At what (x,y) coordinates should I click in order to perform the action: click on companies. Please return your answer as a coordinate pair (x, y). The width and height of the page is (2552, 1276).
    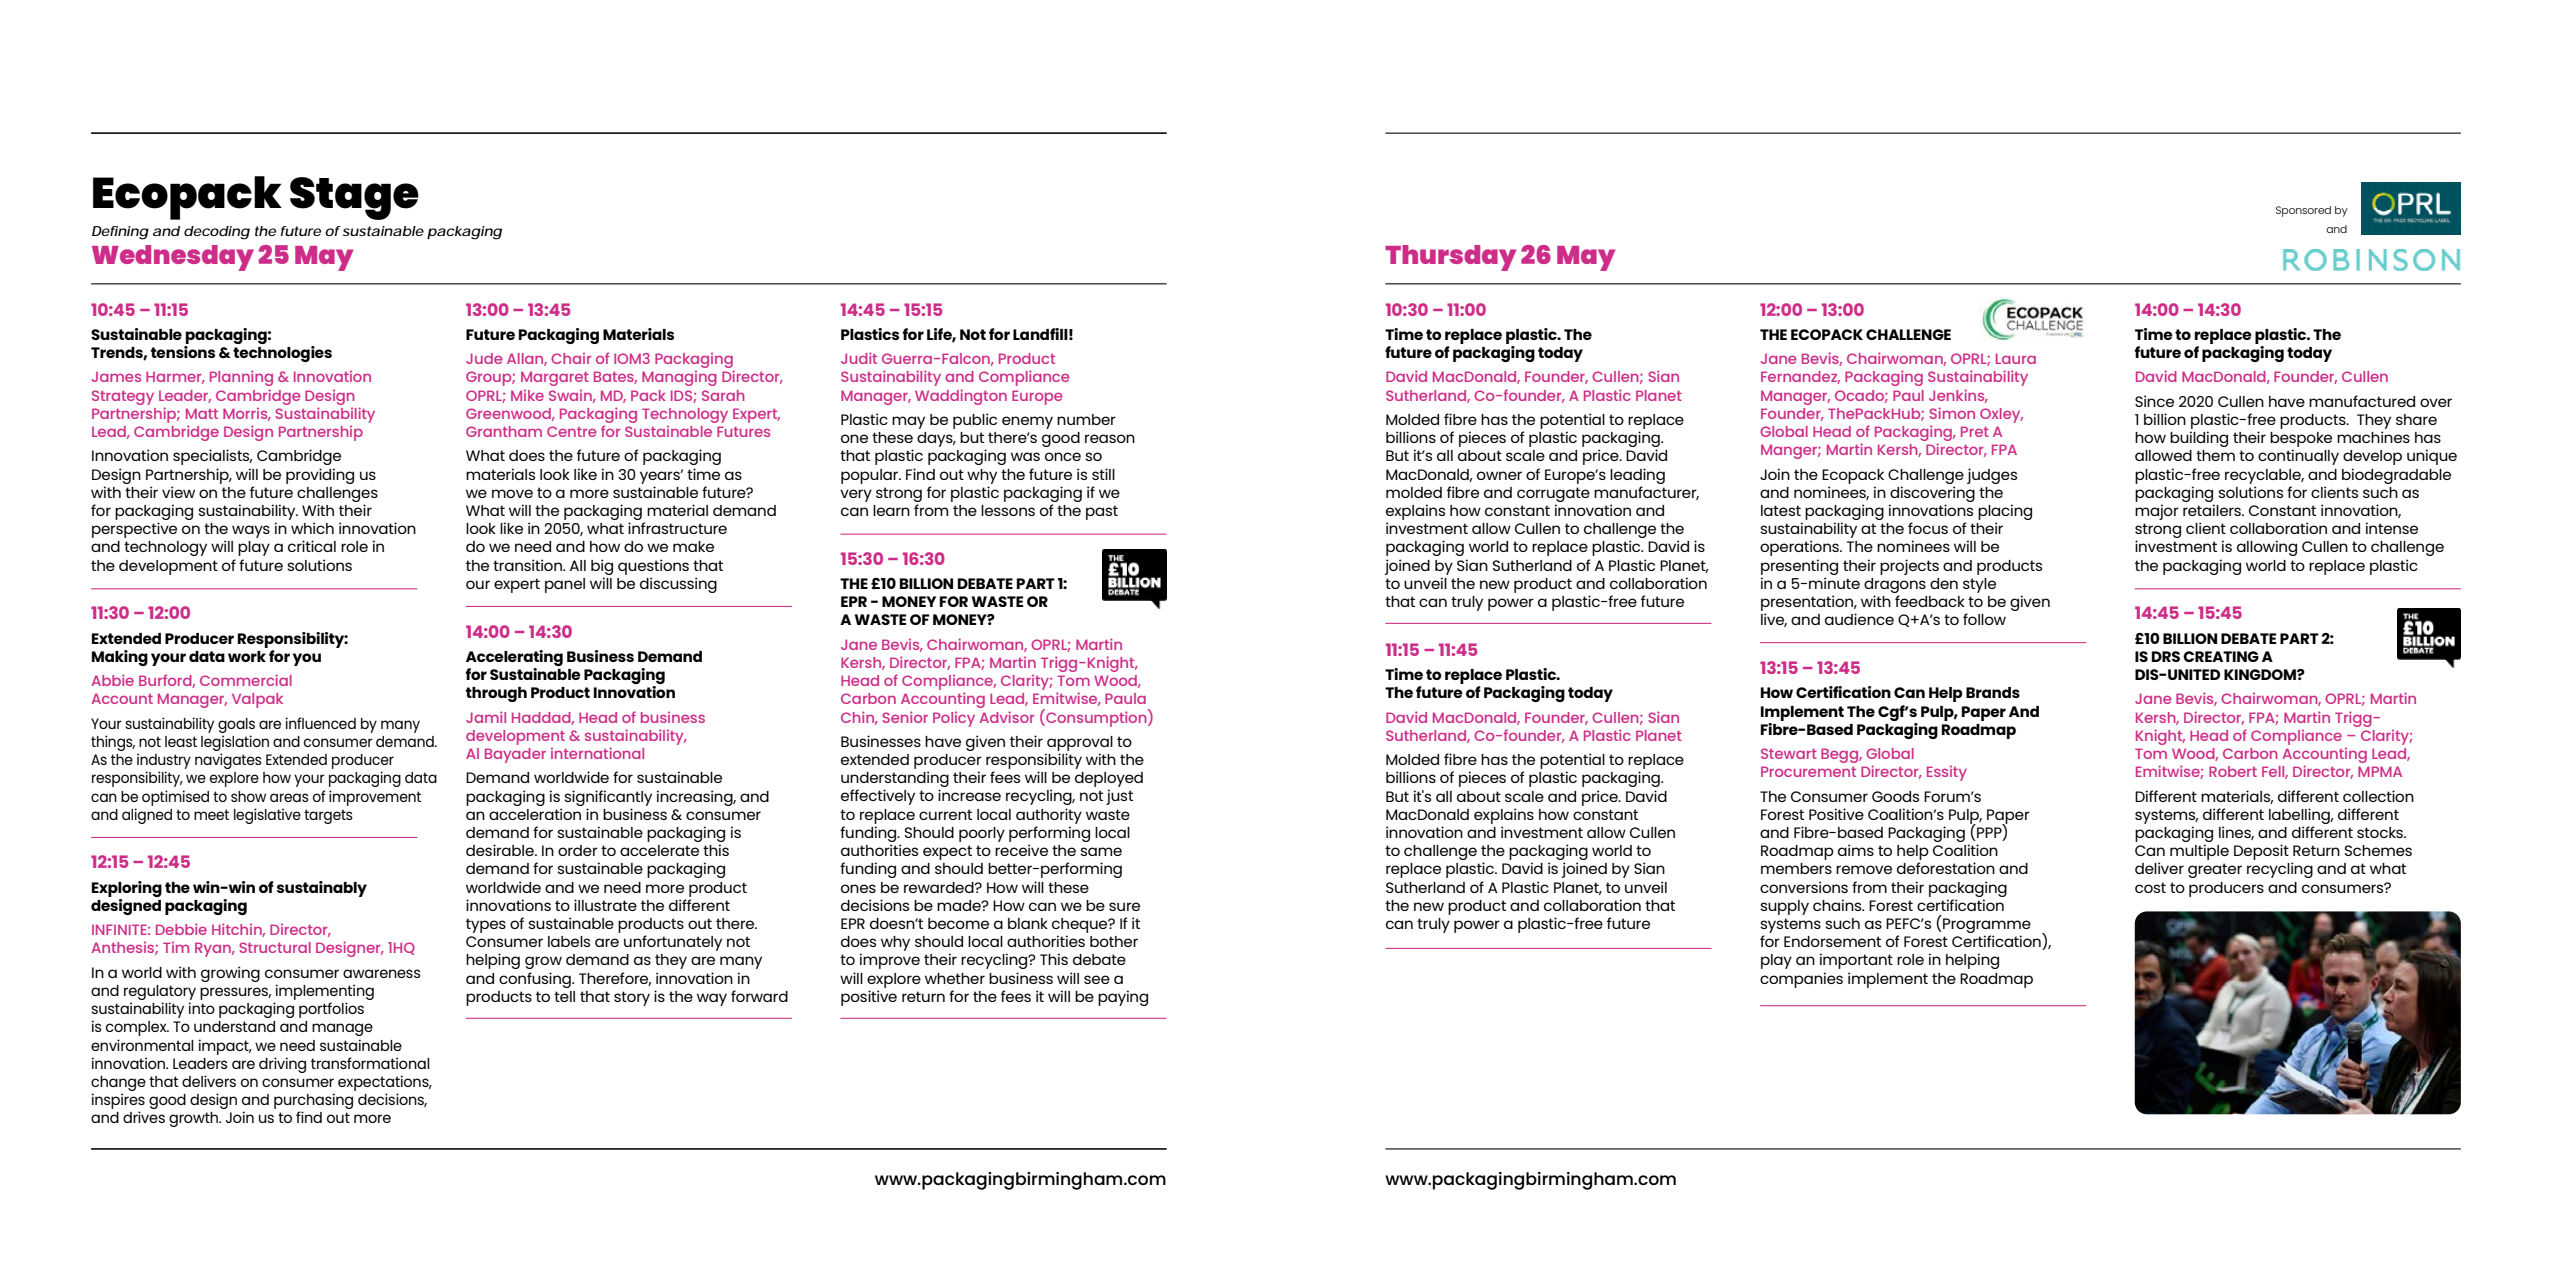
    Looking at the image, I should click on (1801, 980).
